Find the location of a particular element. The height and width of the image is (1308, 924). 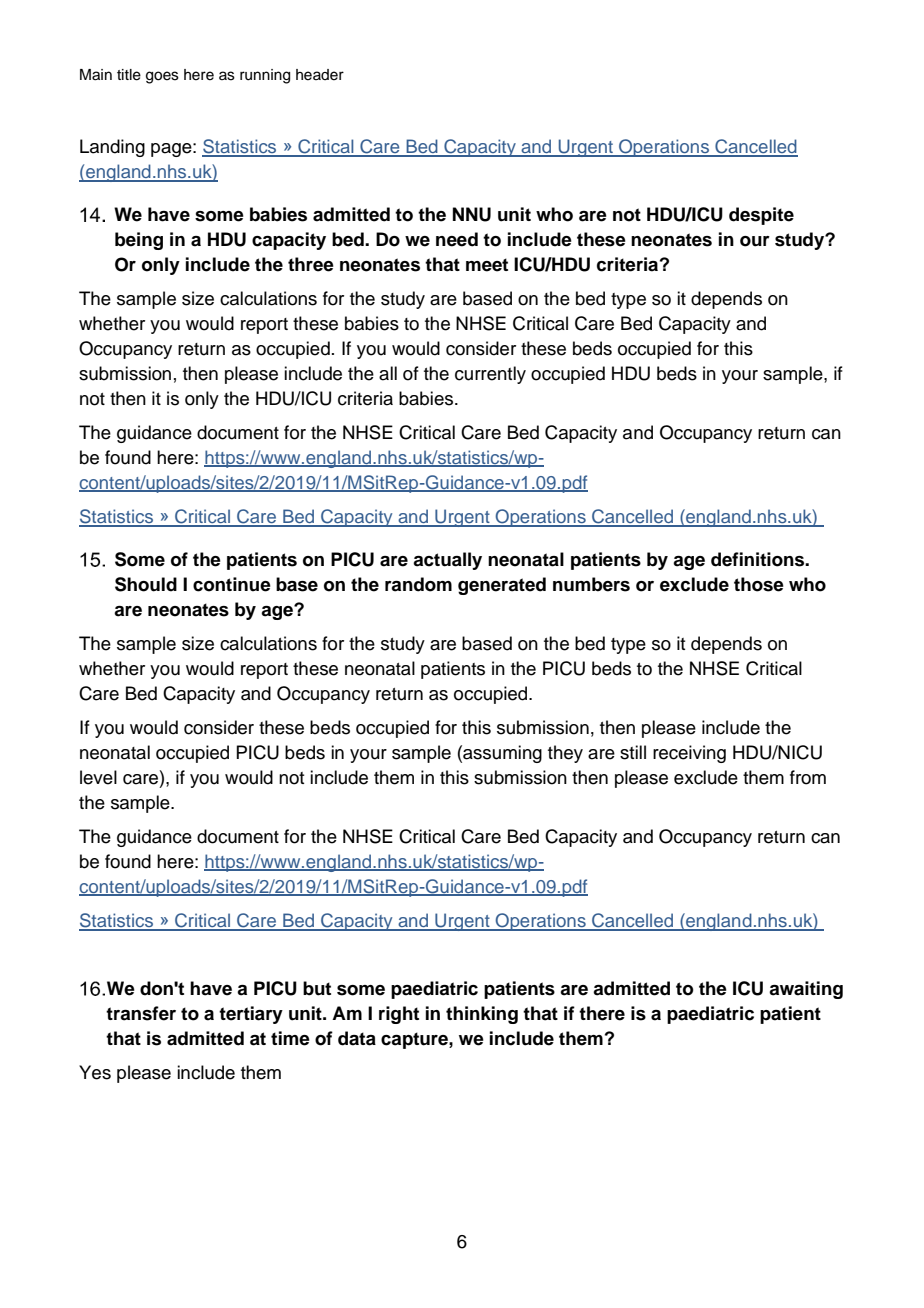

despite is located at coordinates (761, 216).
